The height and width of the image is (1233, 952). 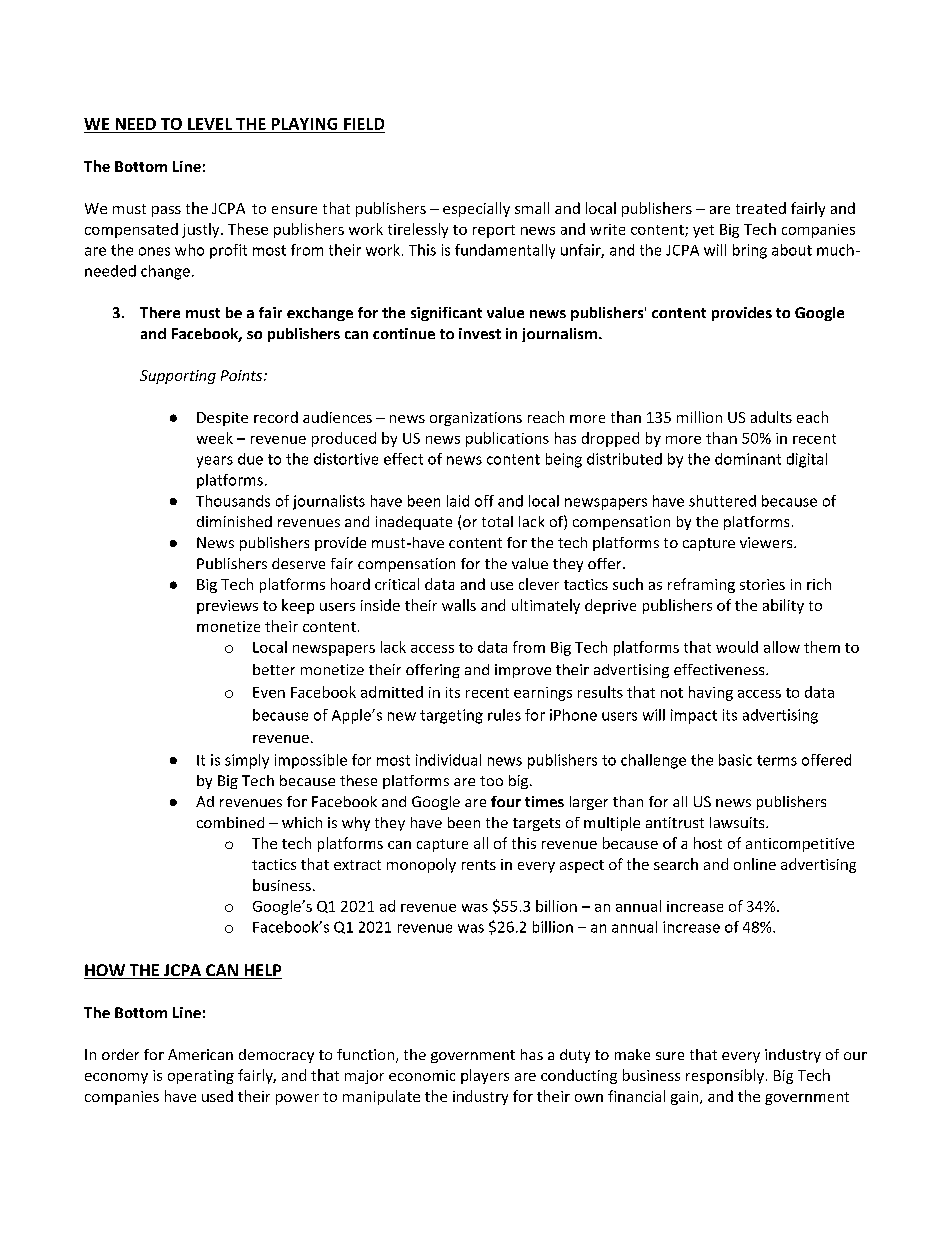 I want to click on especially, so click(x=476, y=209).
